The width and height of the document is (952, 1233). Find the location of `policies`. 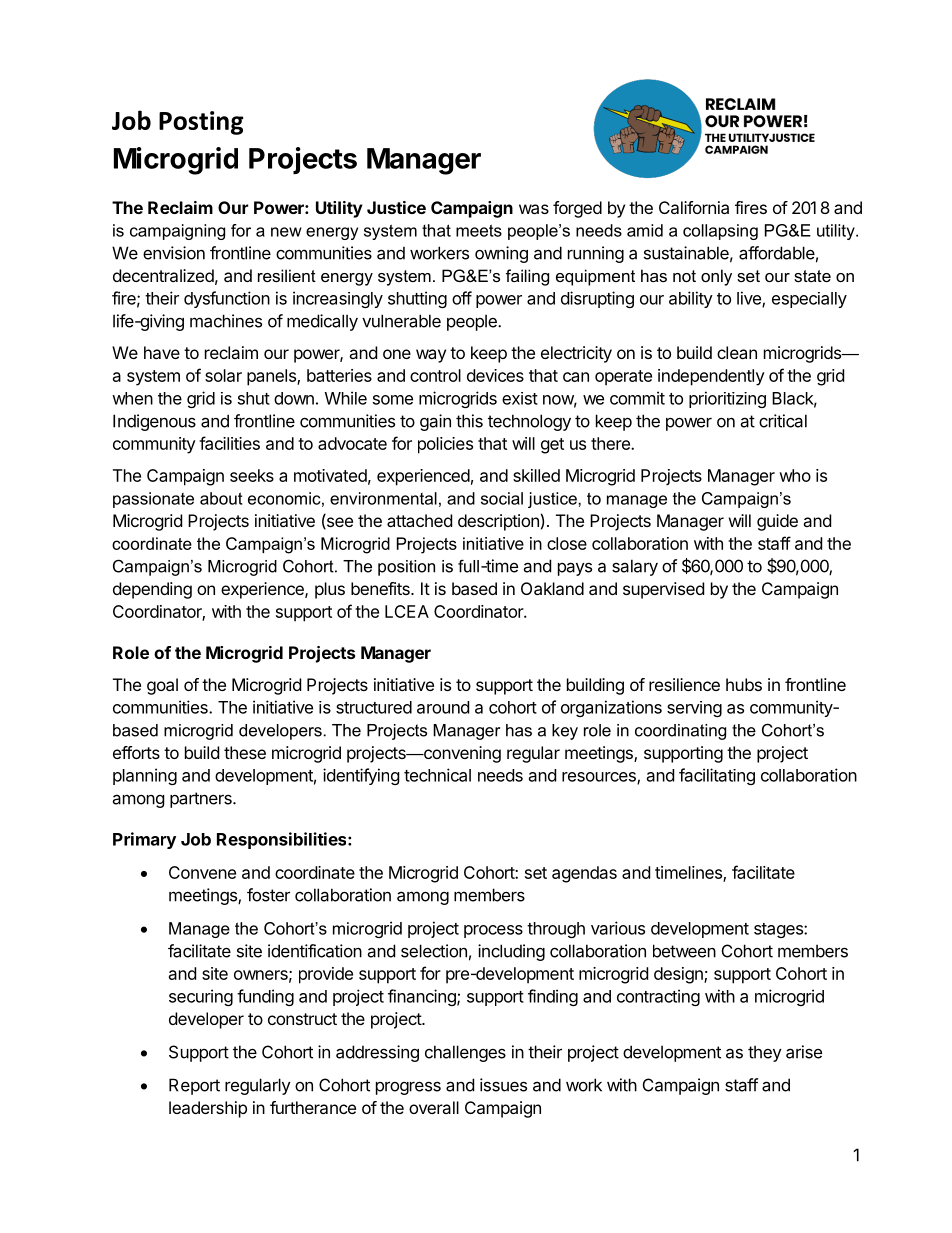

policies is located at coordinates (445, 445).
